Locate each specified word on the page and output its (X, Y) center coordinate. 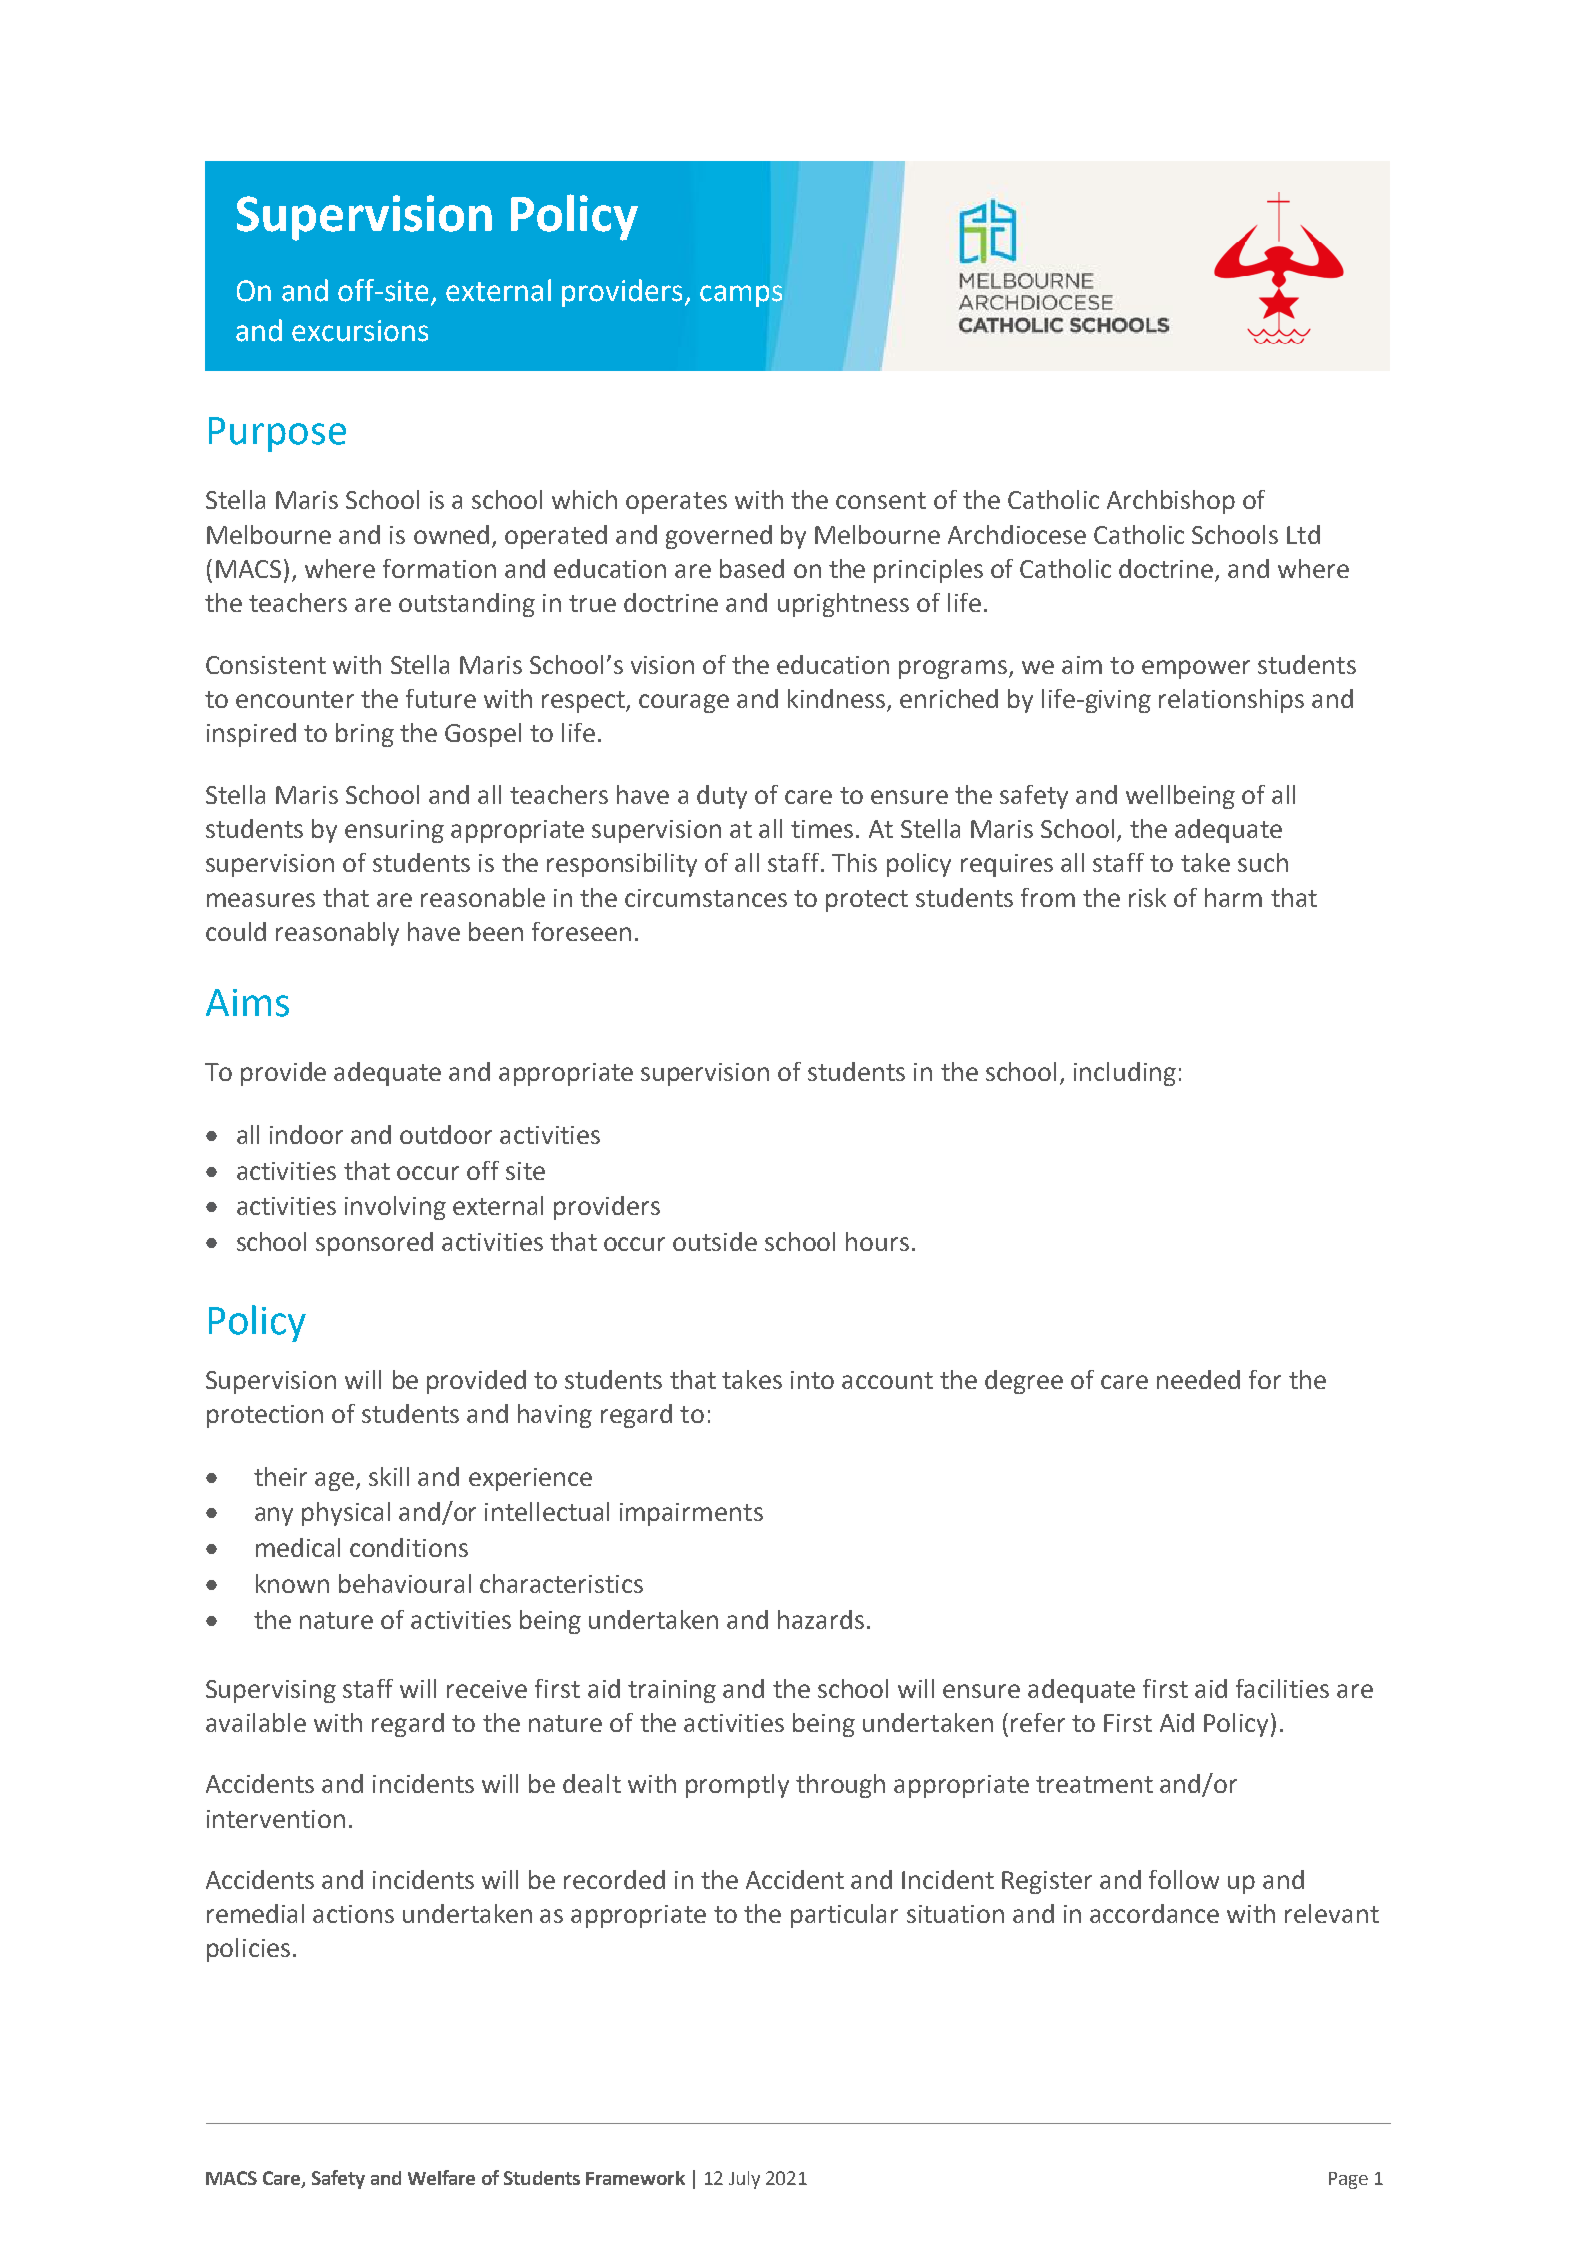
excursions (360, 331)
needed (1198, 1379)
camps (741, 296)
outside (715, 1241)
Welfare (441, 2177)
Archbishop (1171, 502)
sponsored (374, 1244)
